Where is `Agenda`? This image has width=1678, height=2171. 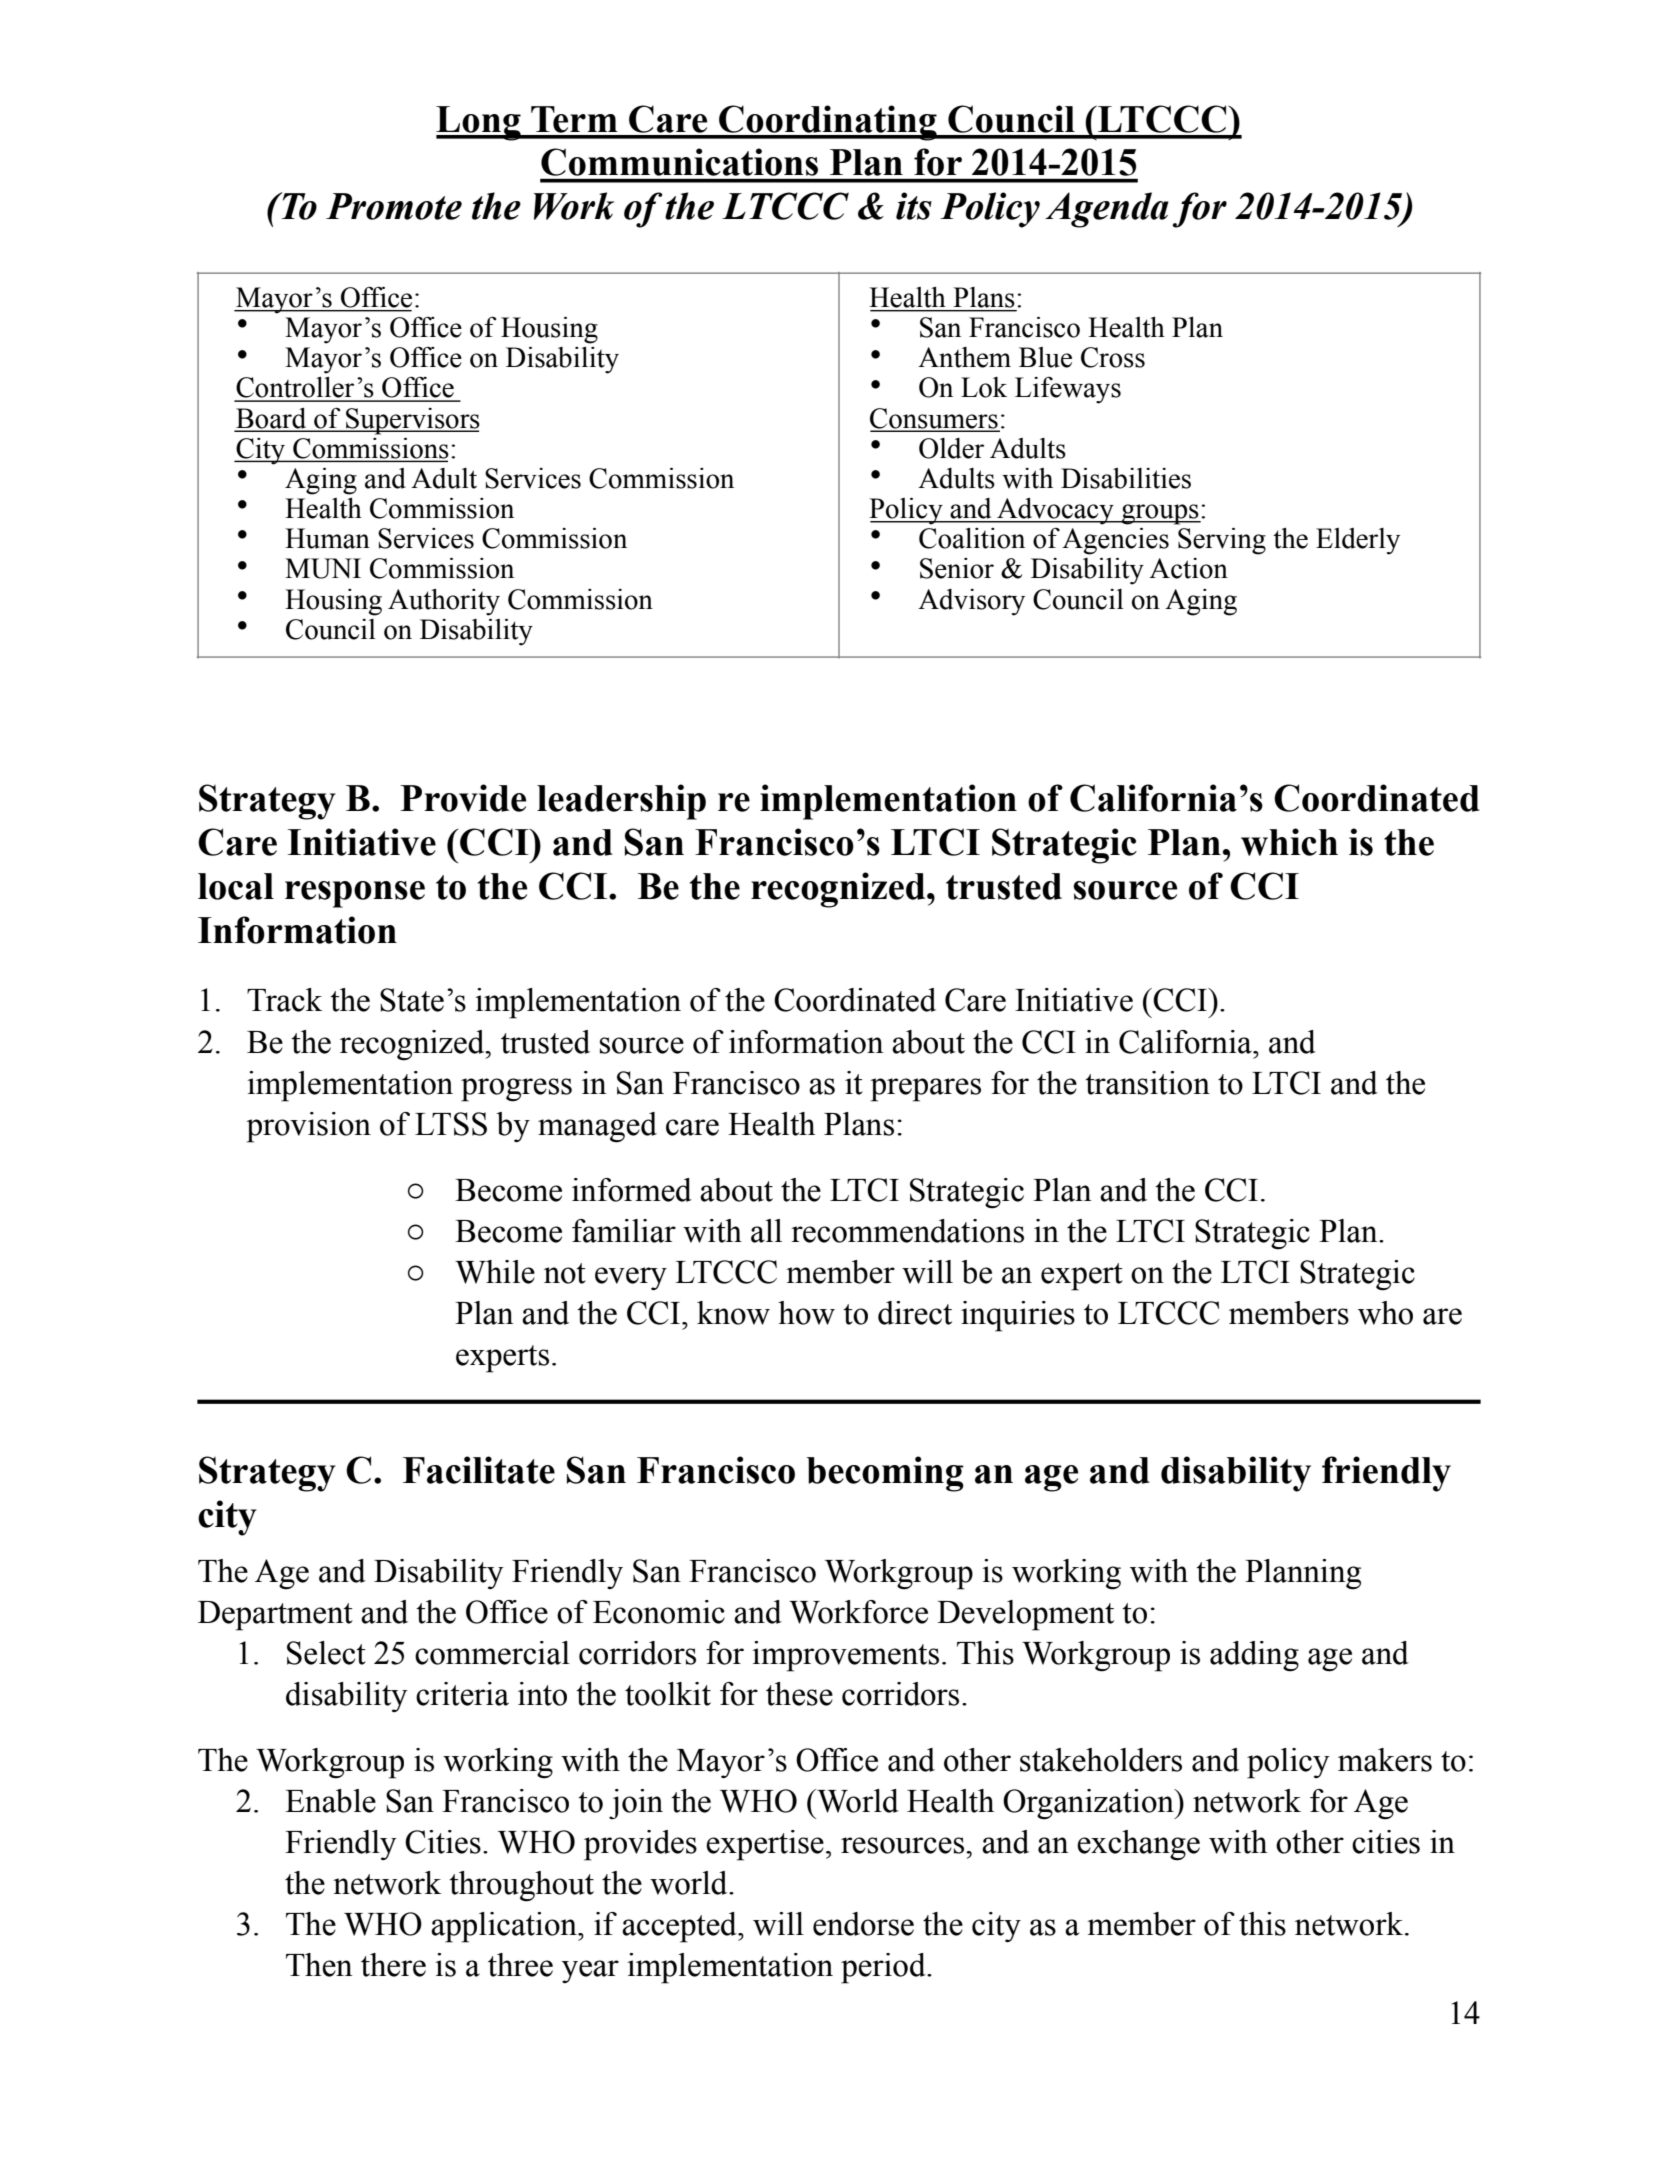
Agenda is located at coordinates (1107, 210).
